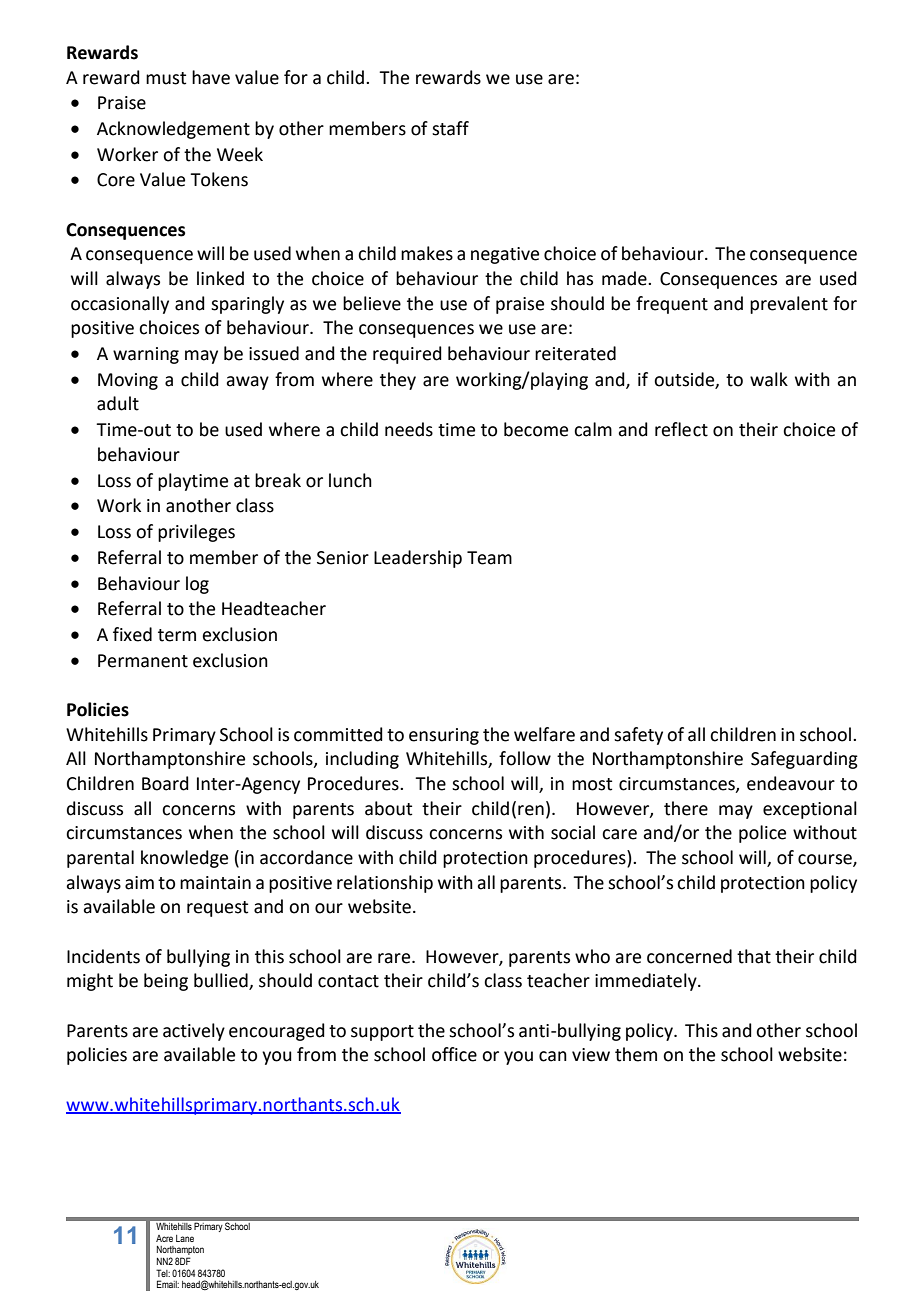  I want to click on prevalent, so click(789, 305).
